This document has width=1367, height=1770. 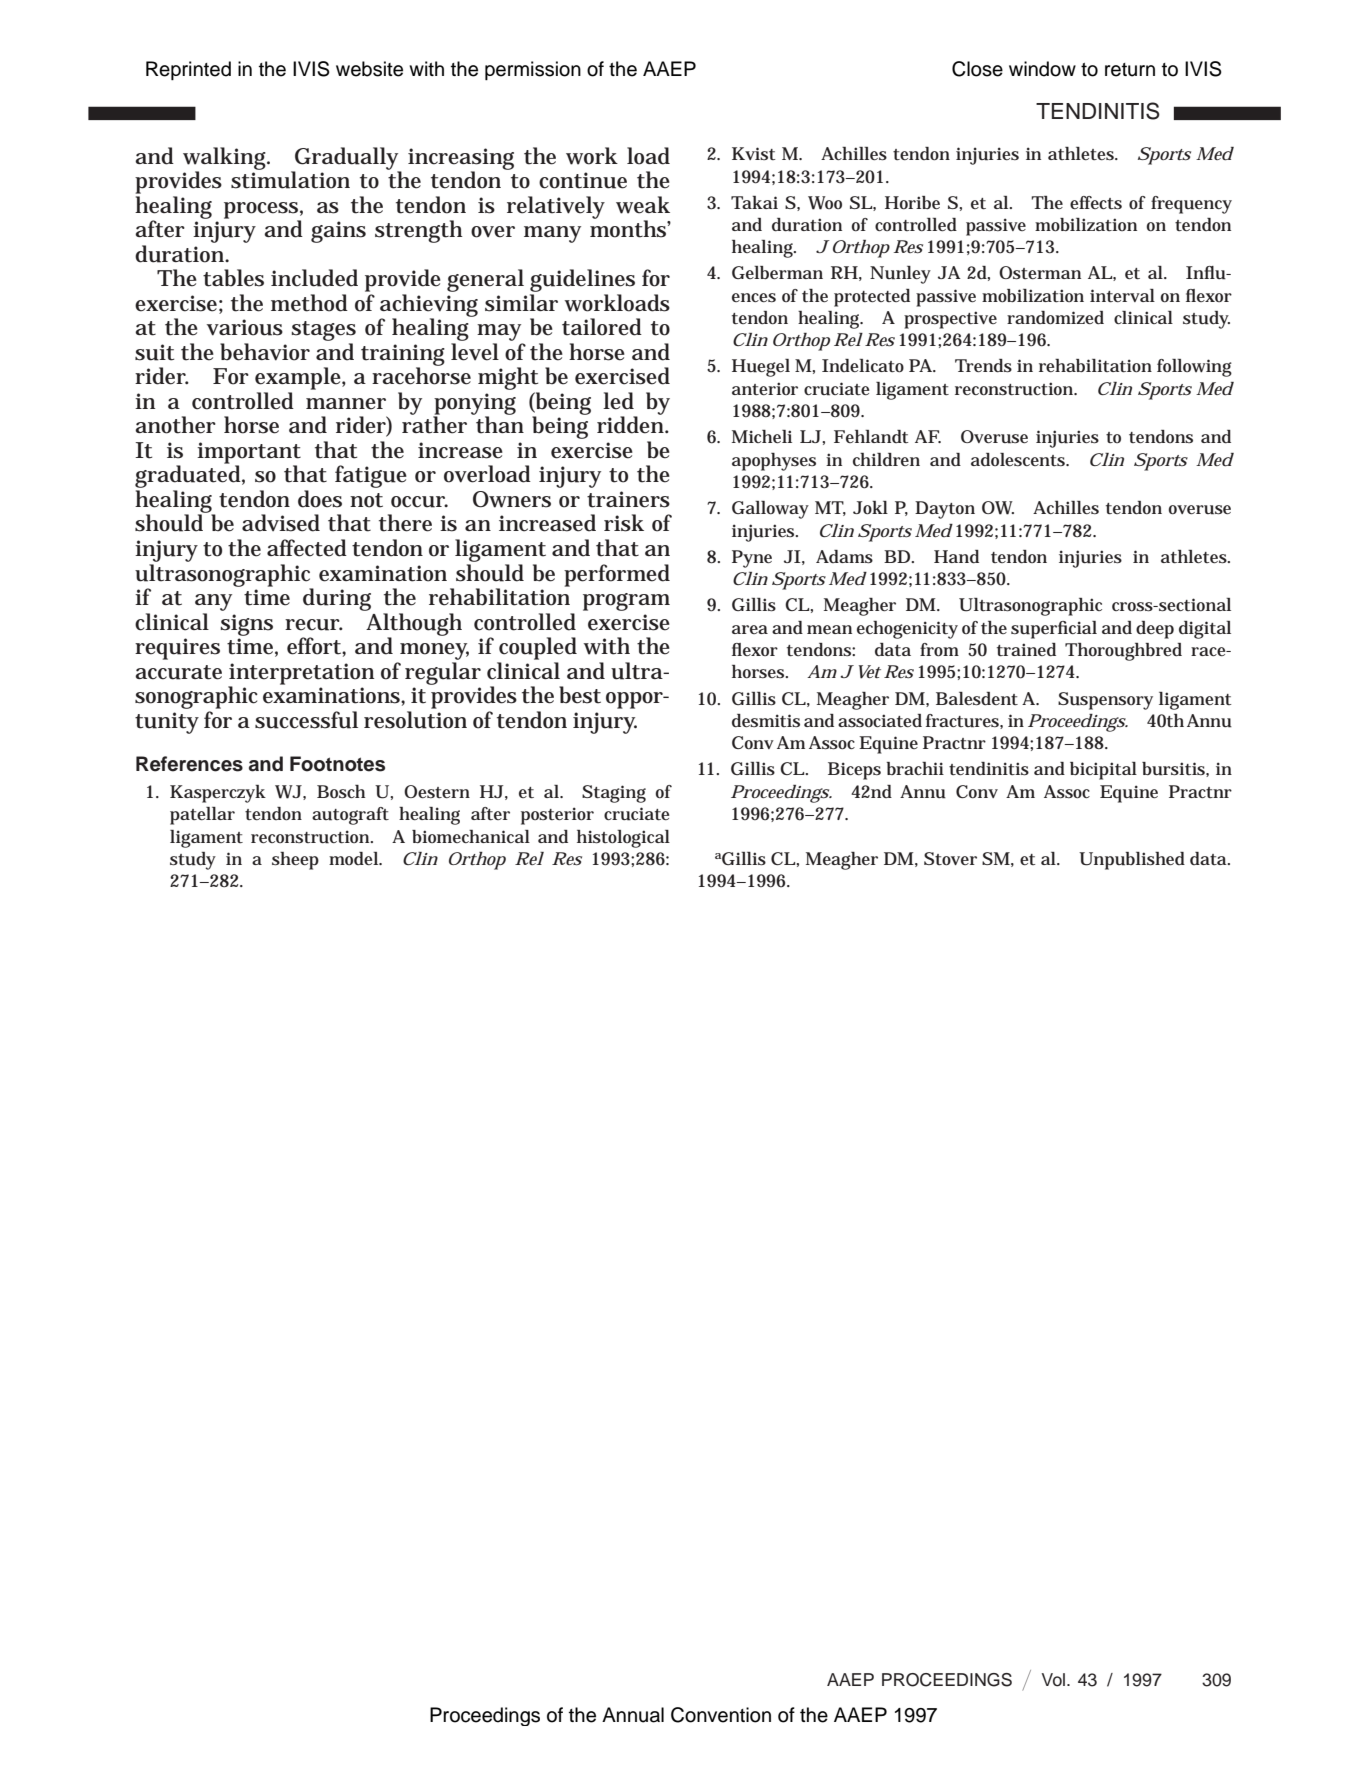 What do you see at coordinates (623, 839) in the document?
I see `histological` at bounding box center [623, 839].
